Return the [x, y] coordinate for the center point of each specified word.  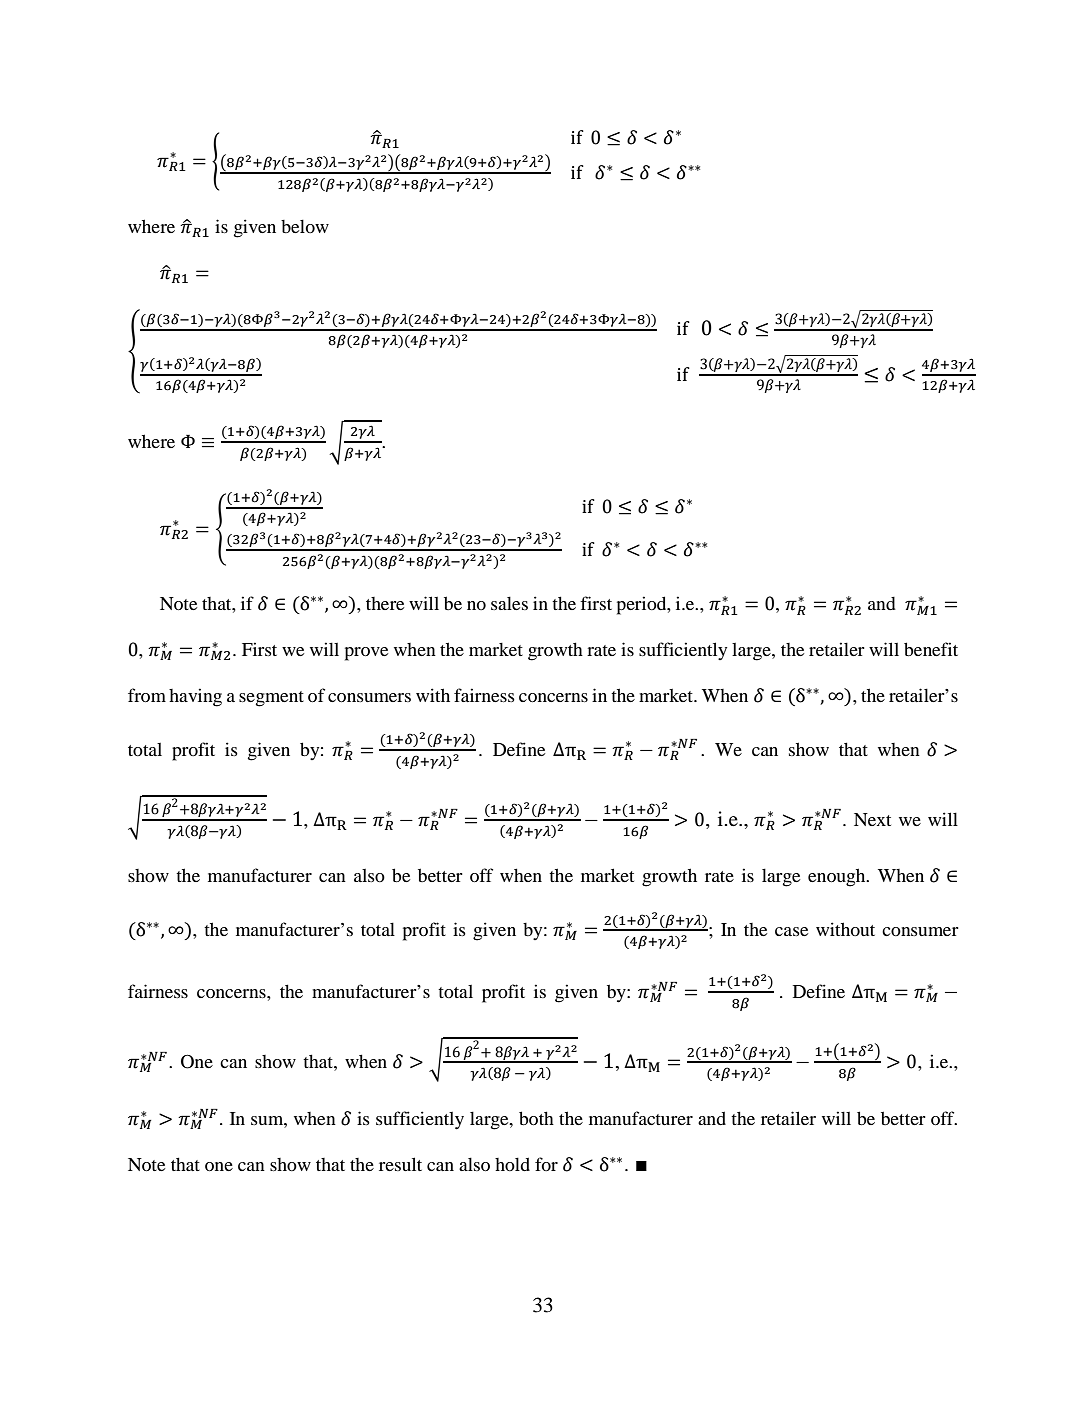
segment [271, 699]
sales [509, 603]
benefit [931, 649]
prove [366, 654]
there [385, 603]
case [791, 931]
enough [838, 877]
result [400, 1164]
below [305, 226]
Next [872, 819]
